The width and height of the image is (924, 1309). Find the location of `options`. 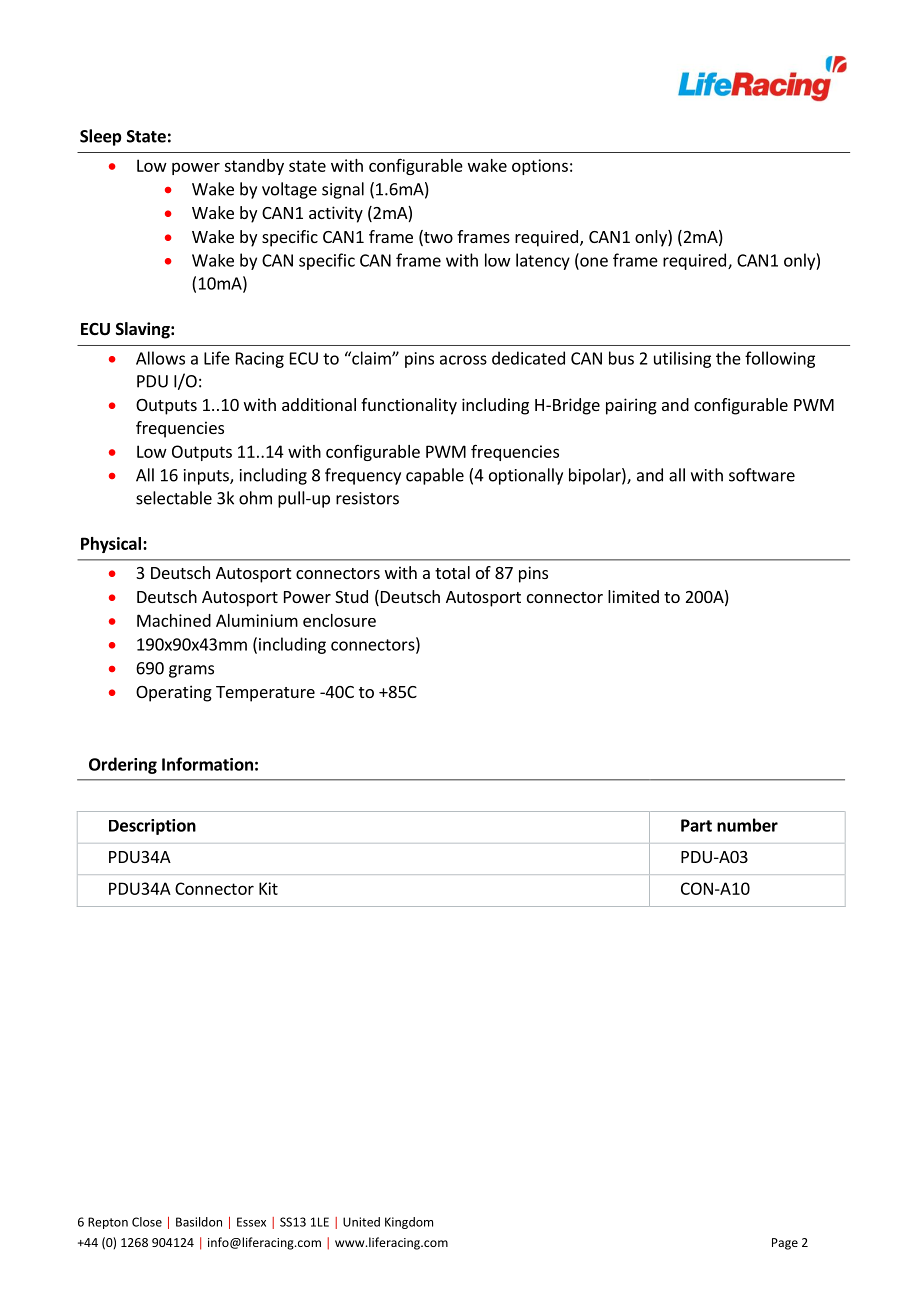

options is located at coordinates (540, 167).
